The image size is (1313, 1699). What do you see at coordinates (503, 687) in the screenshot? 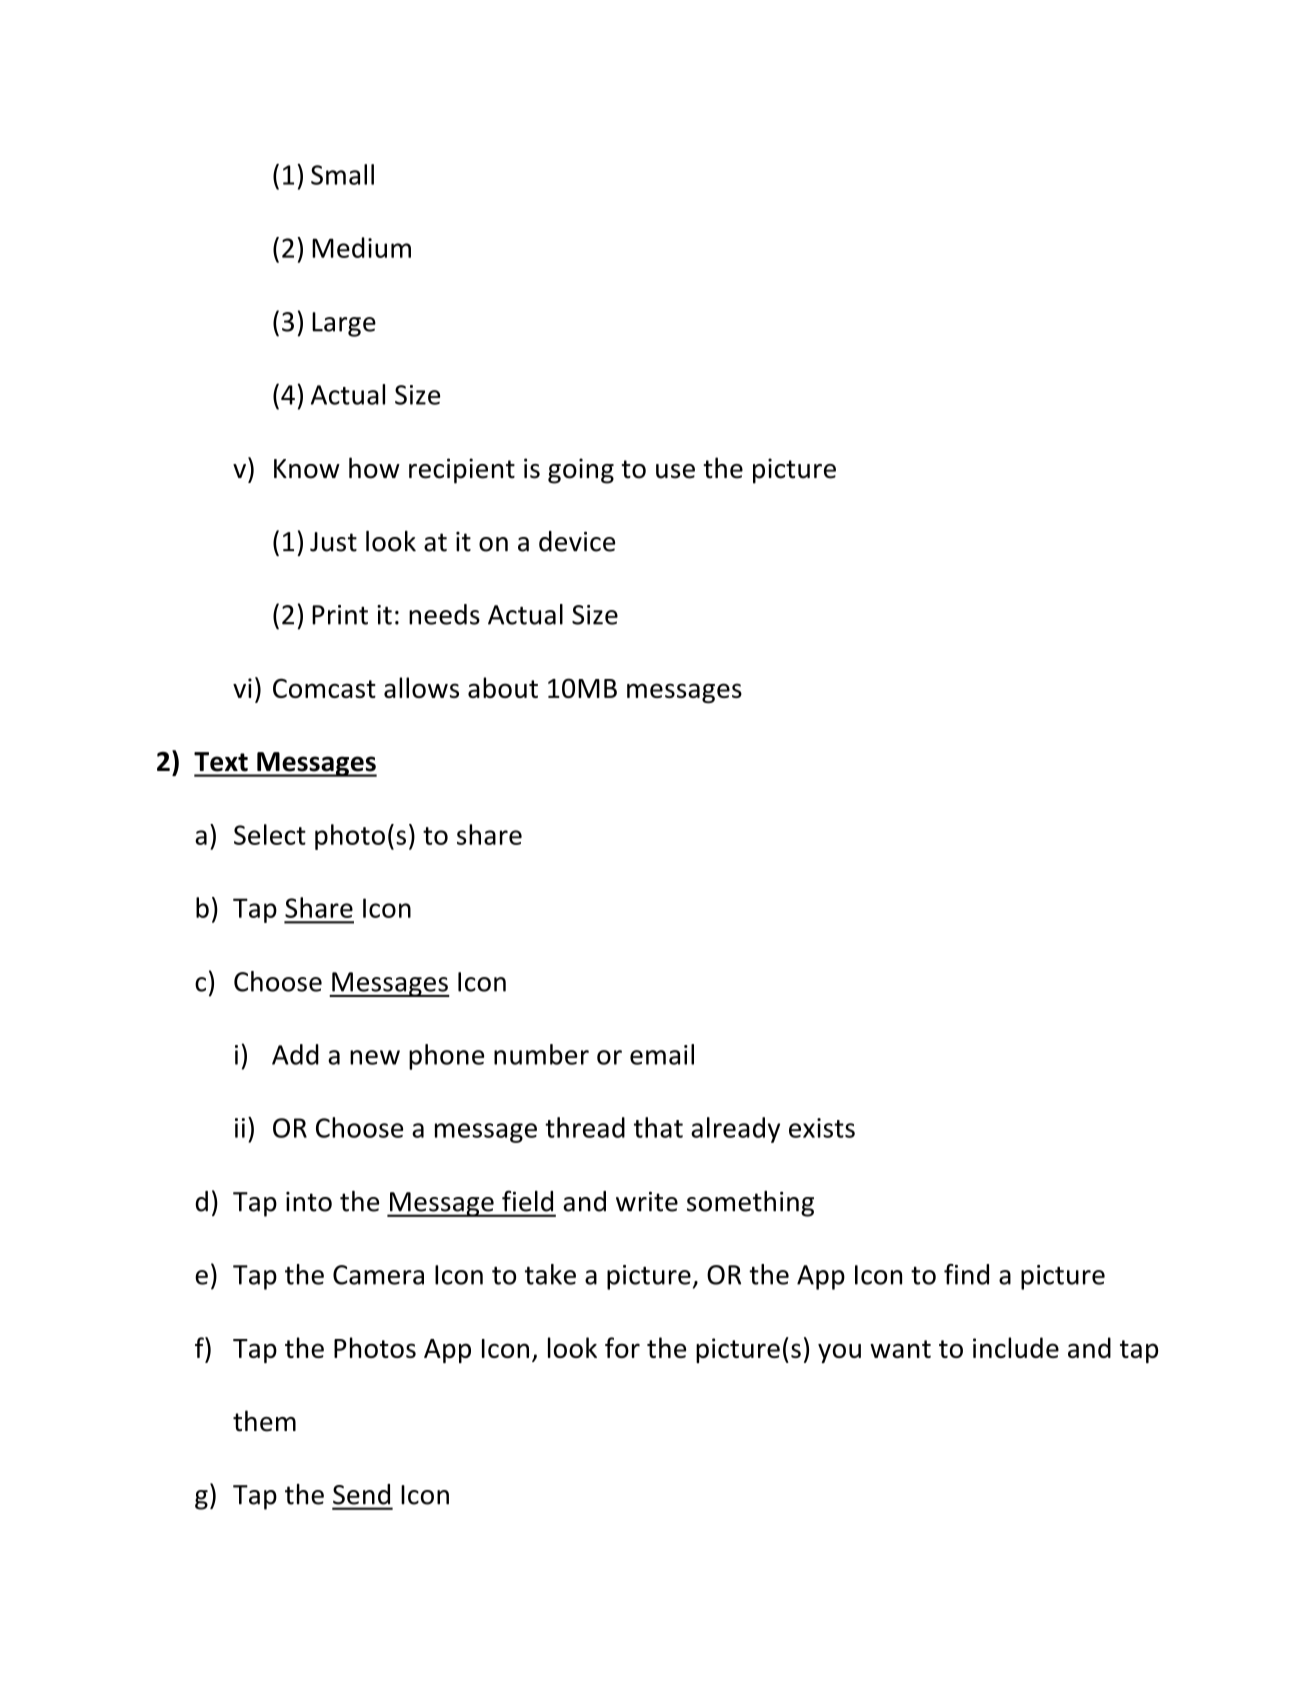
I see `about` at bounding box center [503, 687].
